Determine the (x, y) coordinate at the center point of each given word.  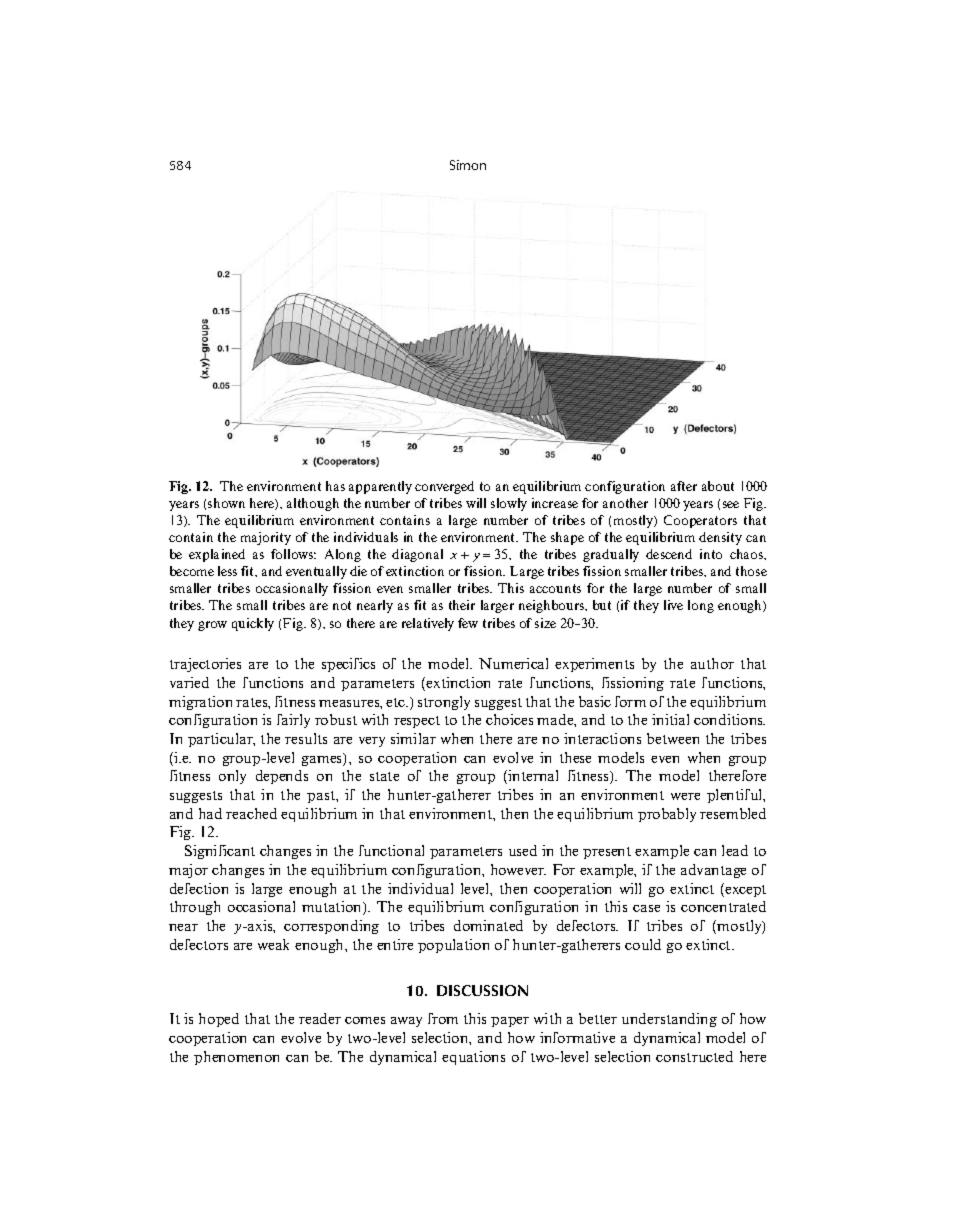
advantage (713, 871)
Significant (220, 852)
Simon (468, 165)
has (335, 486)
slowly (509, 504)
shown (226, 503)
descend (669, 554)
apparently (380, 487)
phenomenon (236, 1058)
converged (444, 487)
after (684, 486)
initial (670, 719)
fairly (293, 721)
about (718, 486)
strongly (444, 703)
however (518, 869)
